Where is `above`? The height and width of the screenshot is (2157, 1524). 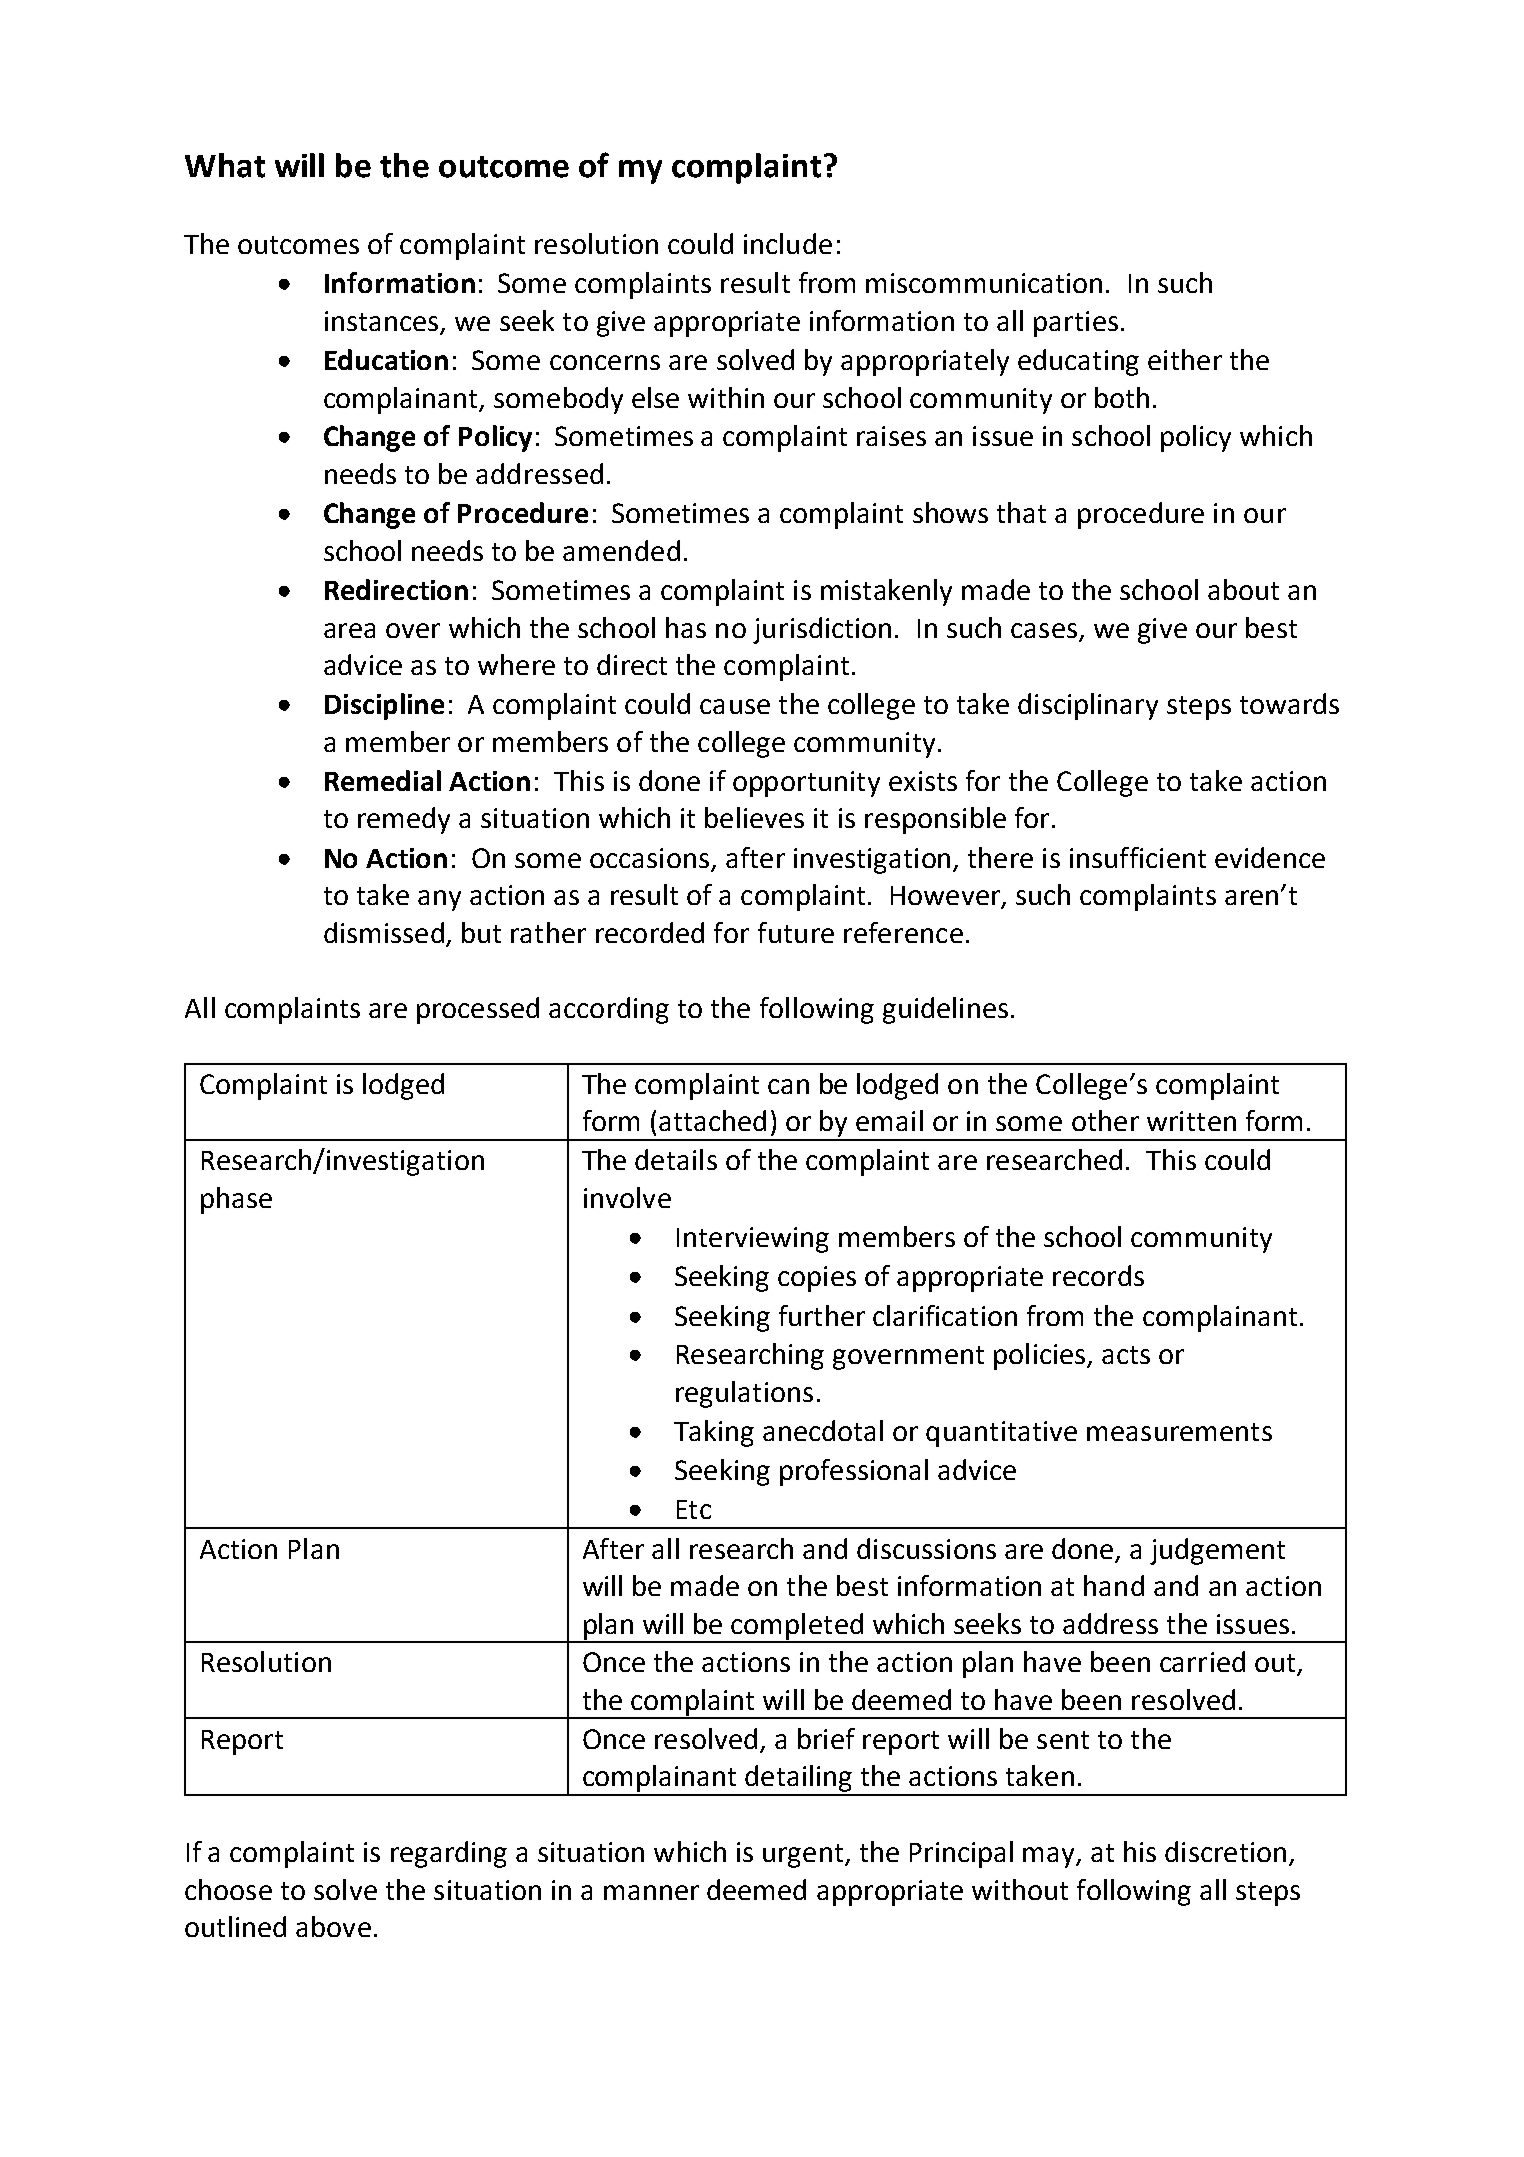
above is located at coordinates (333, 1926).
